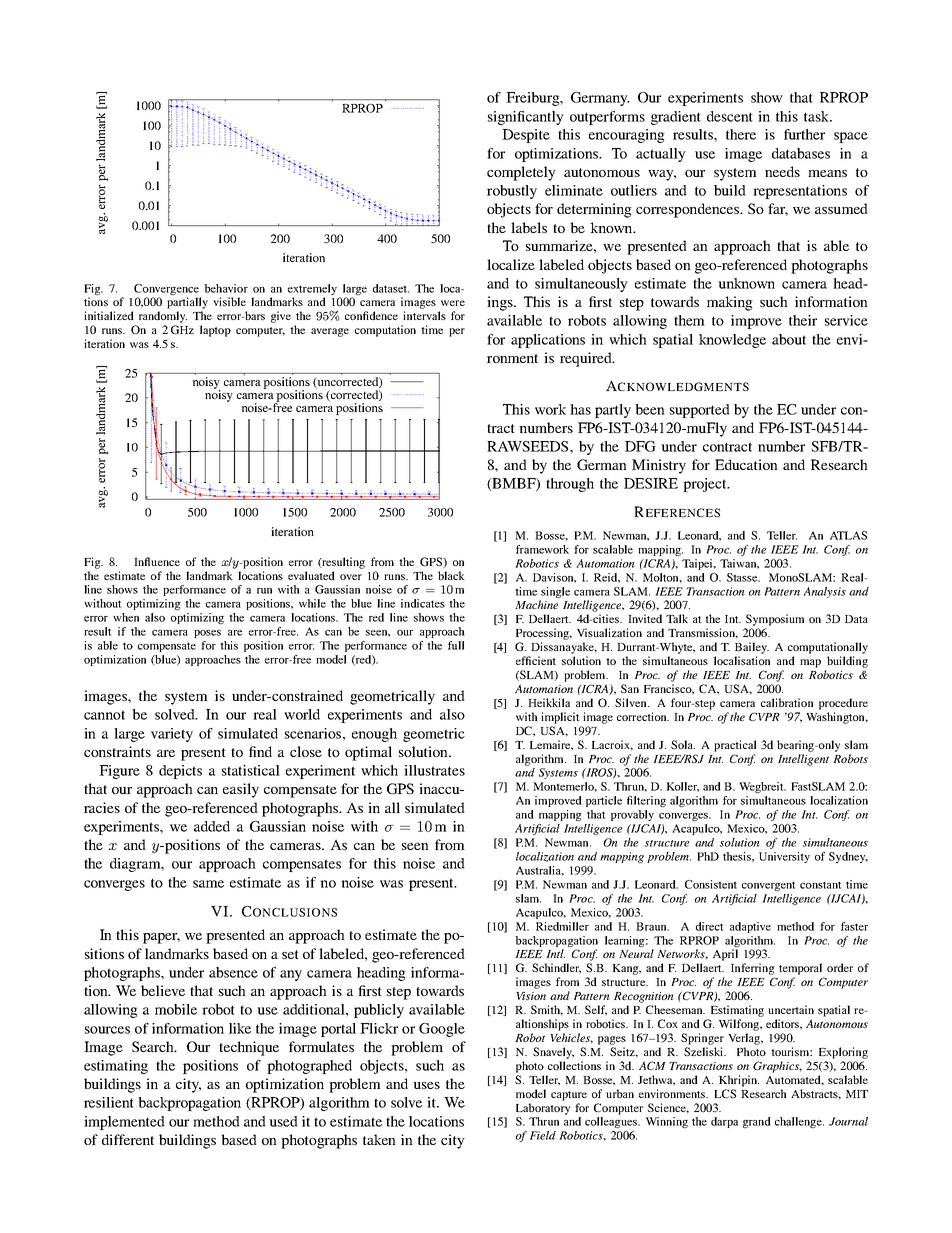 The height and width of the screenshot is (1233, 952). I want to click on poses, so click(207, 634).
